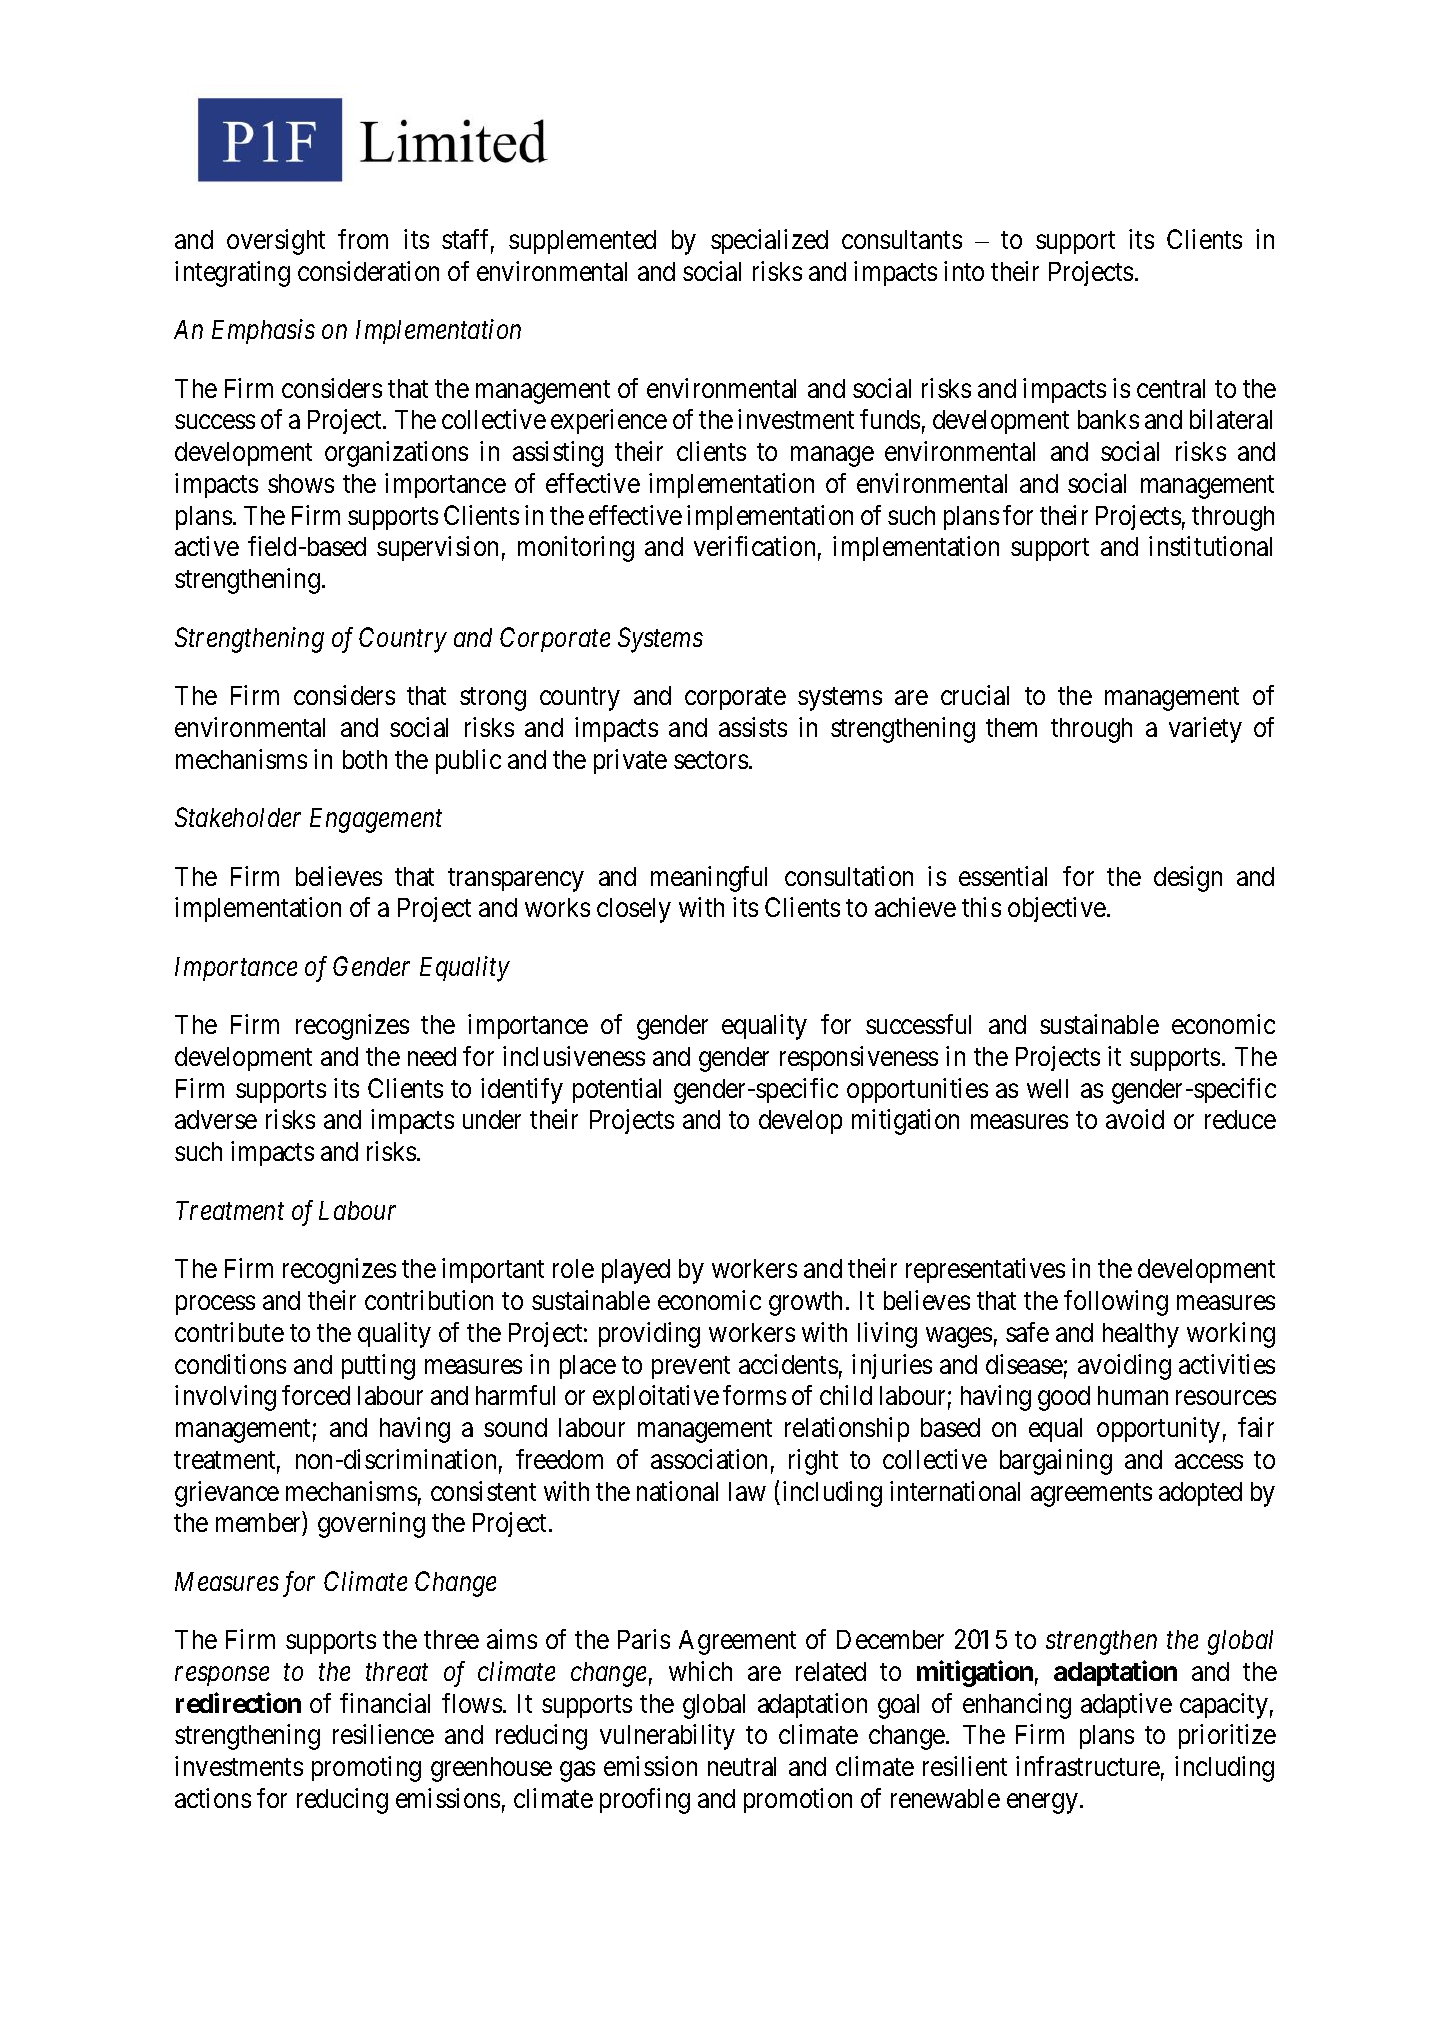 The image size is (1445, 2043). What do you see at coordinates (1171, 388) in the image?
I see `central` at bounding box center [1171, 388].
